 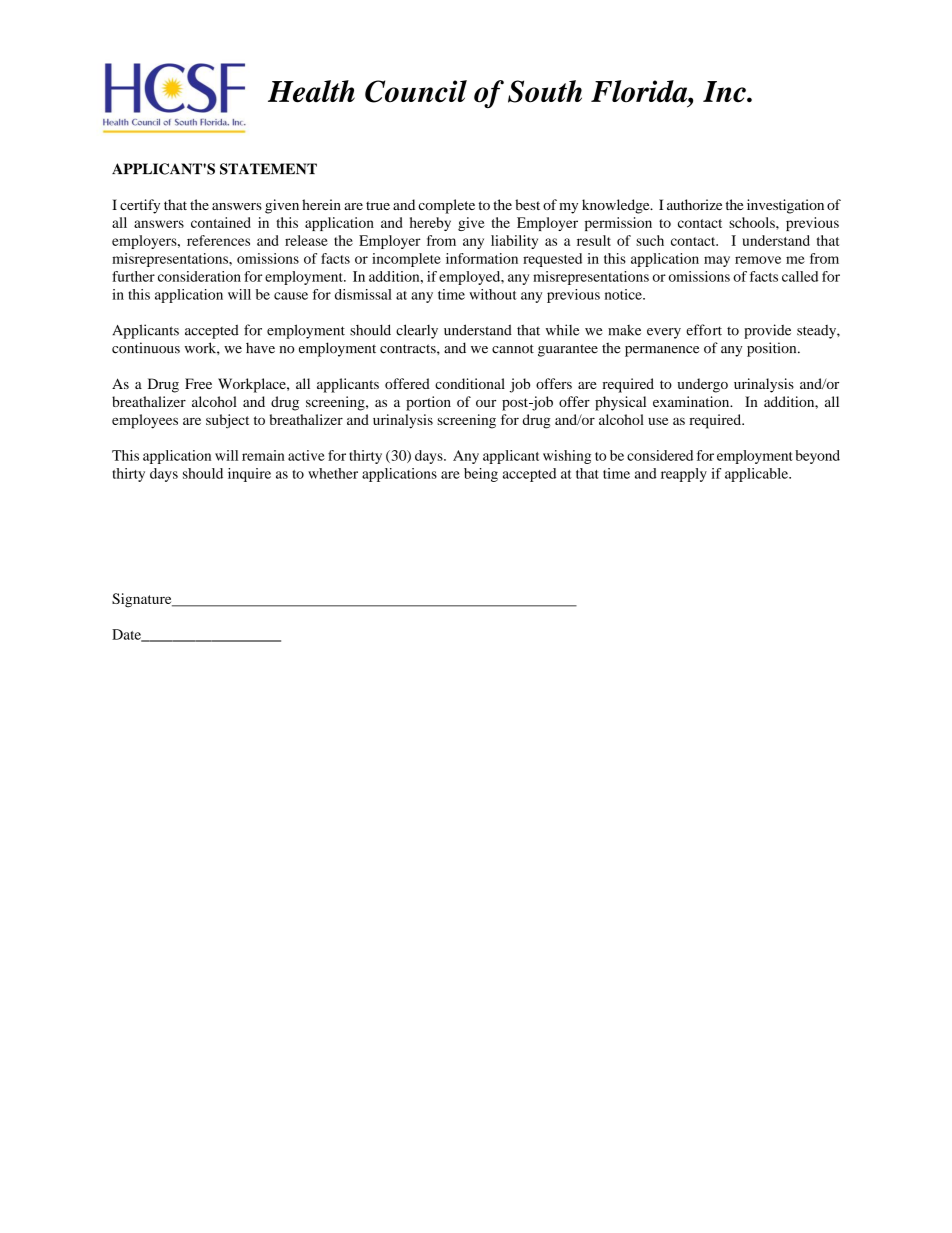 What do you see at coordinates (773, 349) in the image?
I see `position` at bounding box center [773, 349].
